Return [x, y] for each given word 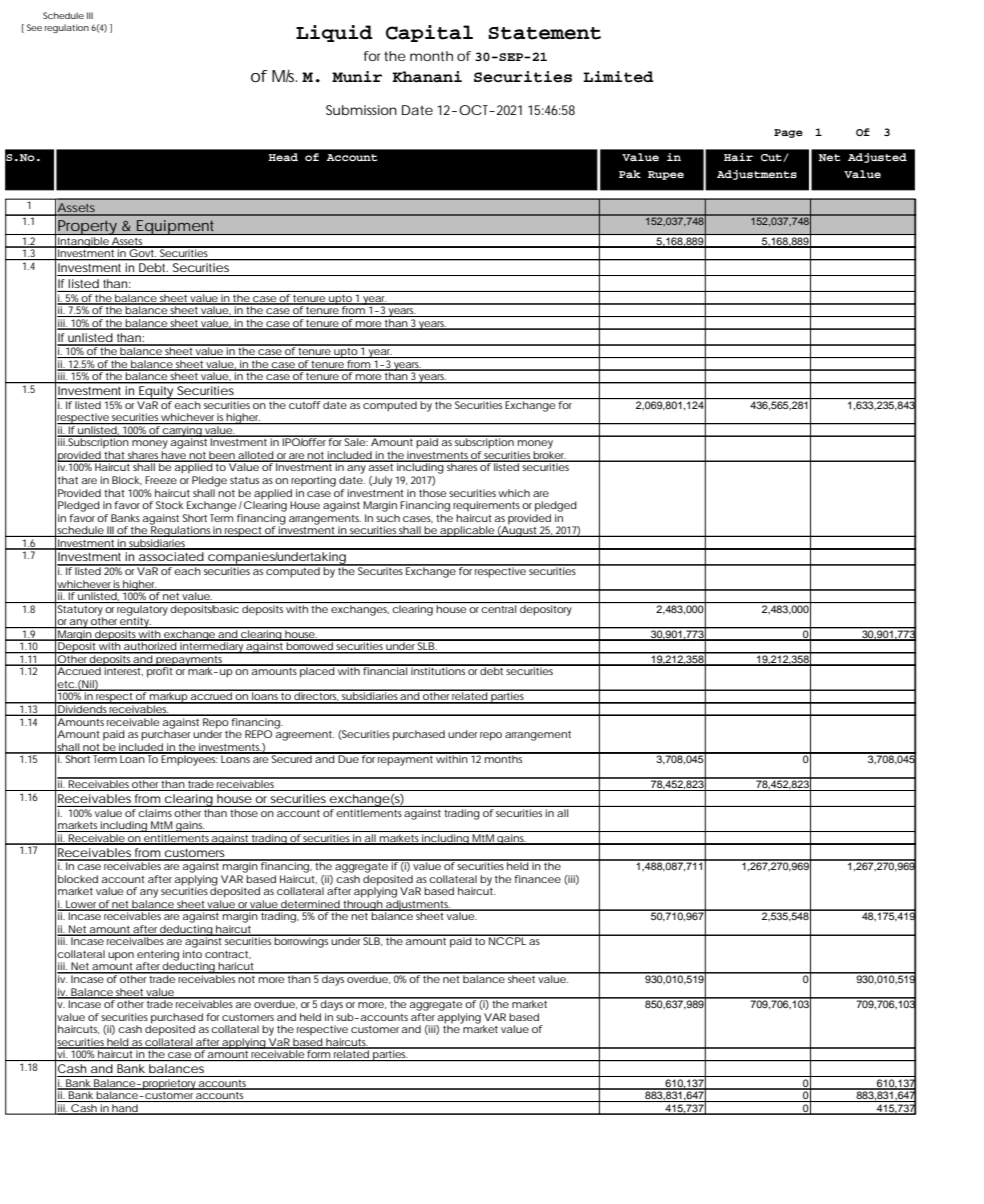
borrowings [302, 941]
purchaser [166, 734]
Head [283, 157]
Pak [630, 174]
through [362, 906]
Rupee [666, 175]
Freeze [161, 480]
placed [317, 671]
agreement [304, 734]
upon [121, 956]
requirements [488, 506]
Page [788, 133]
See [34, 27]
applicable [467, 531]
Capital [429, 33]
